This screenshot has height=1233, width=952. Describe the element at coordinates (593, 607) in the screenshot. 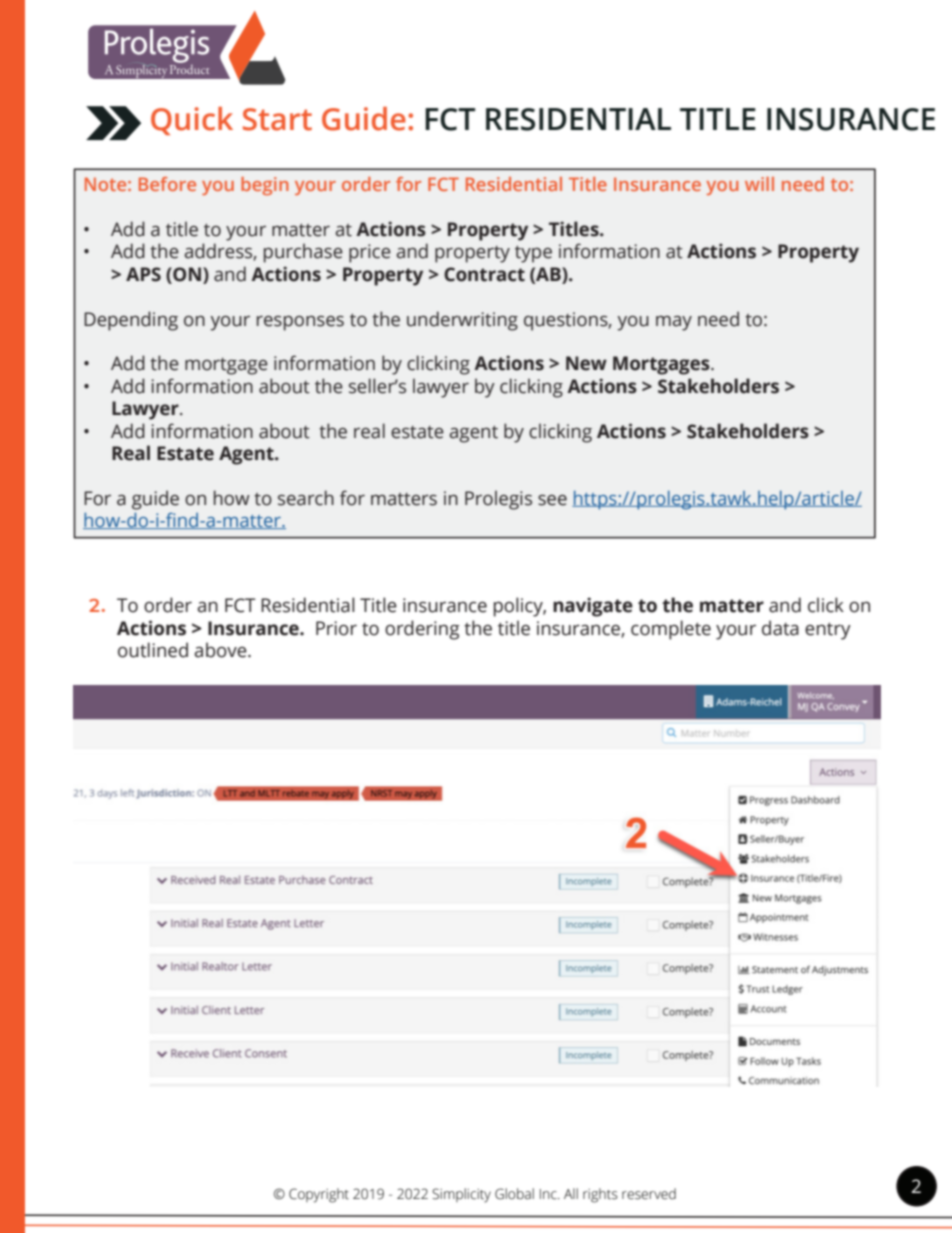

I see `navigate` at that location.
